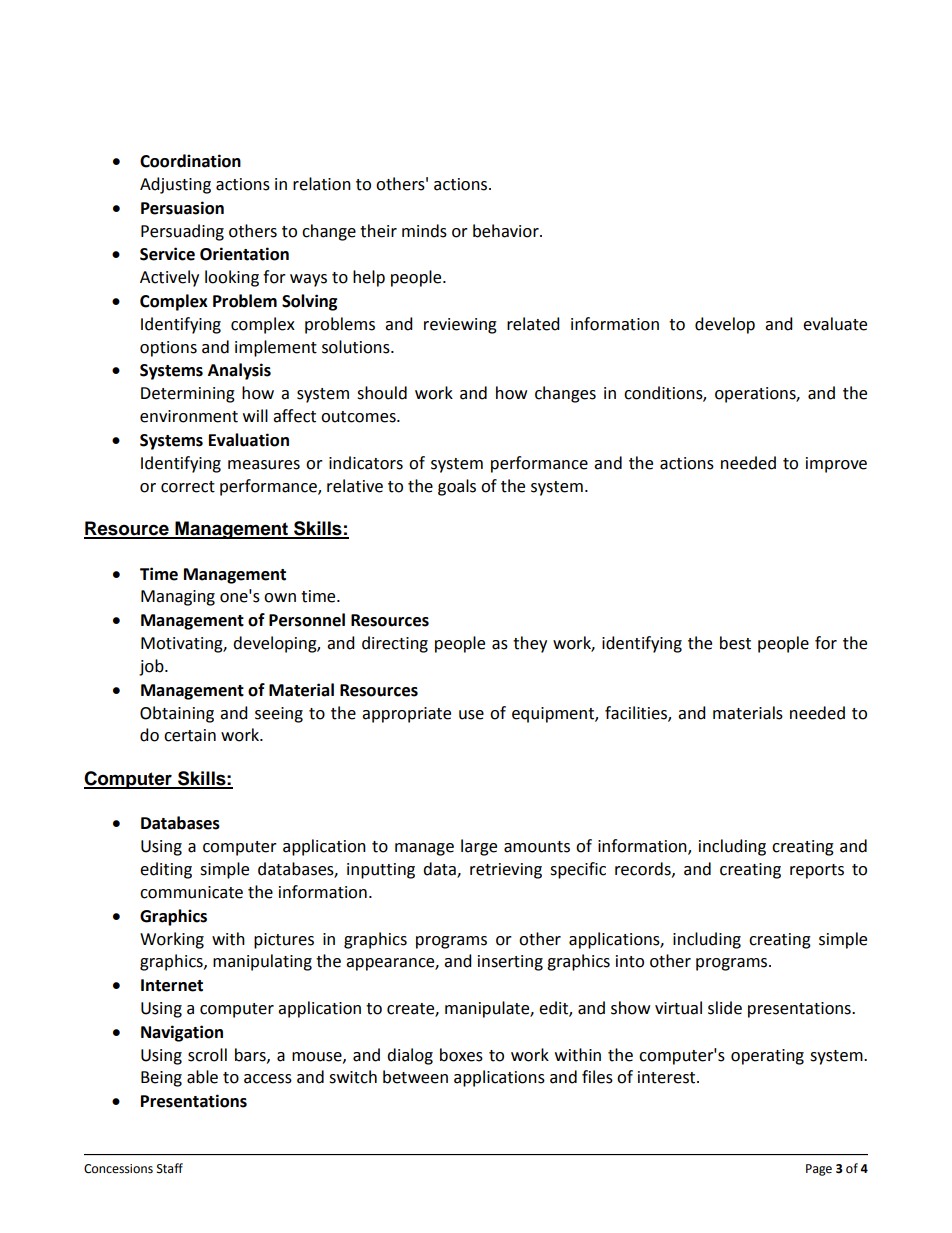  What do you see at coordinates (457, 487) in the screenshot?
I see `goals` at bounding box center [457, 487].
